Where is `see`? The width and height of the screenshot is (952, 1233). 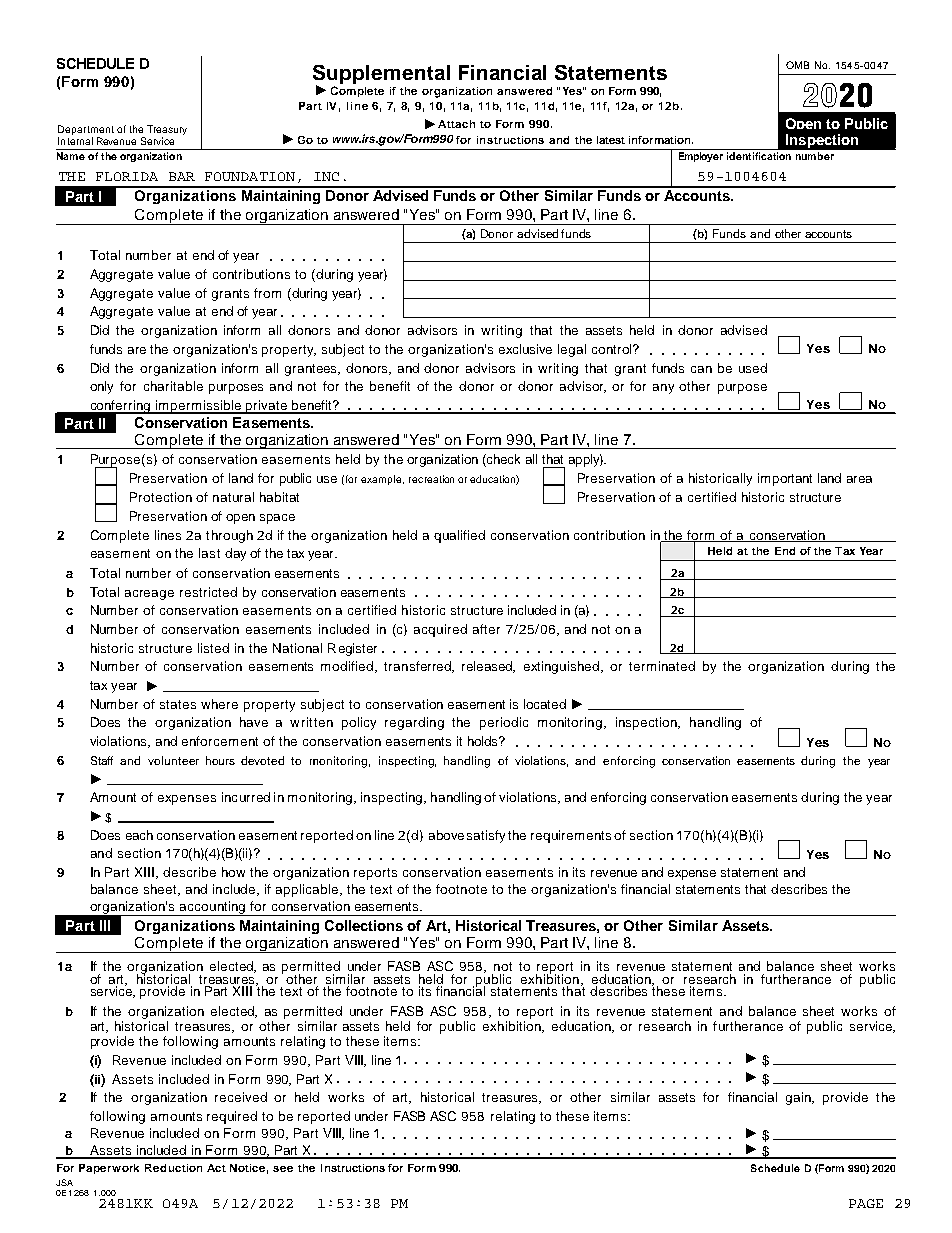 see is located at coordinates (283, 1169).
